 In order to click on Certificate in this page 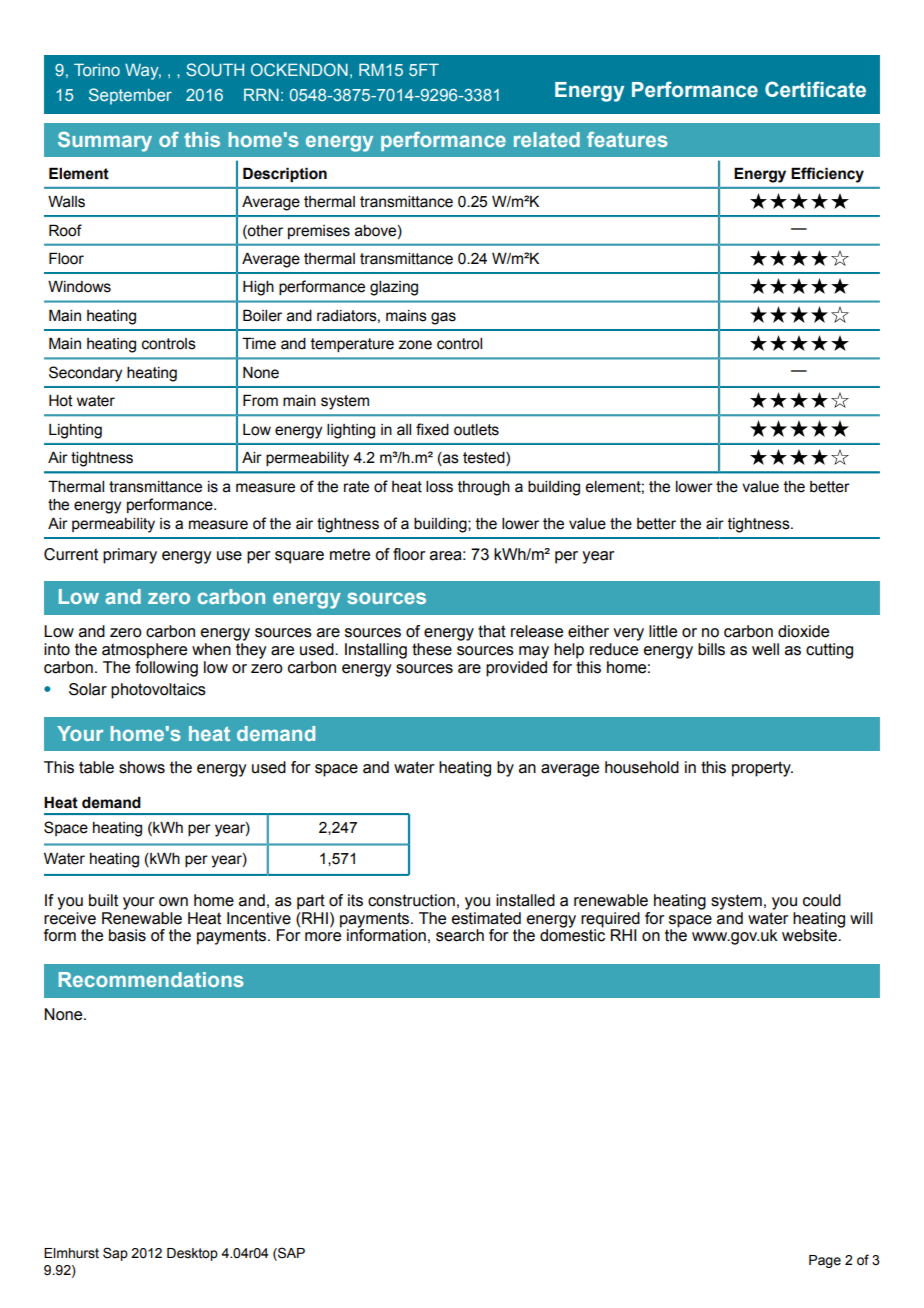, I will do `click(815, 89)`.
